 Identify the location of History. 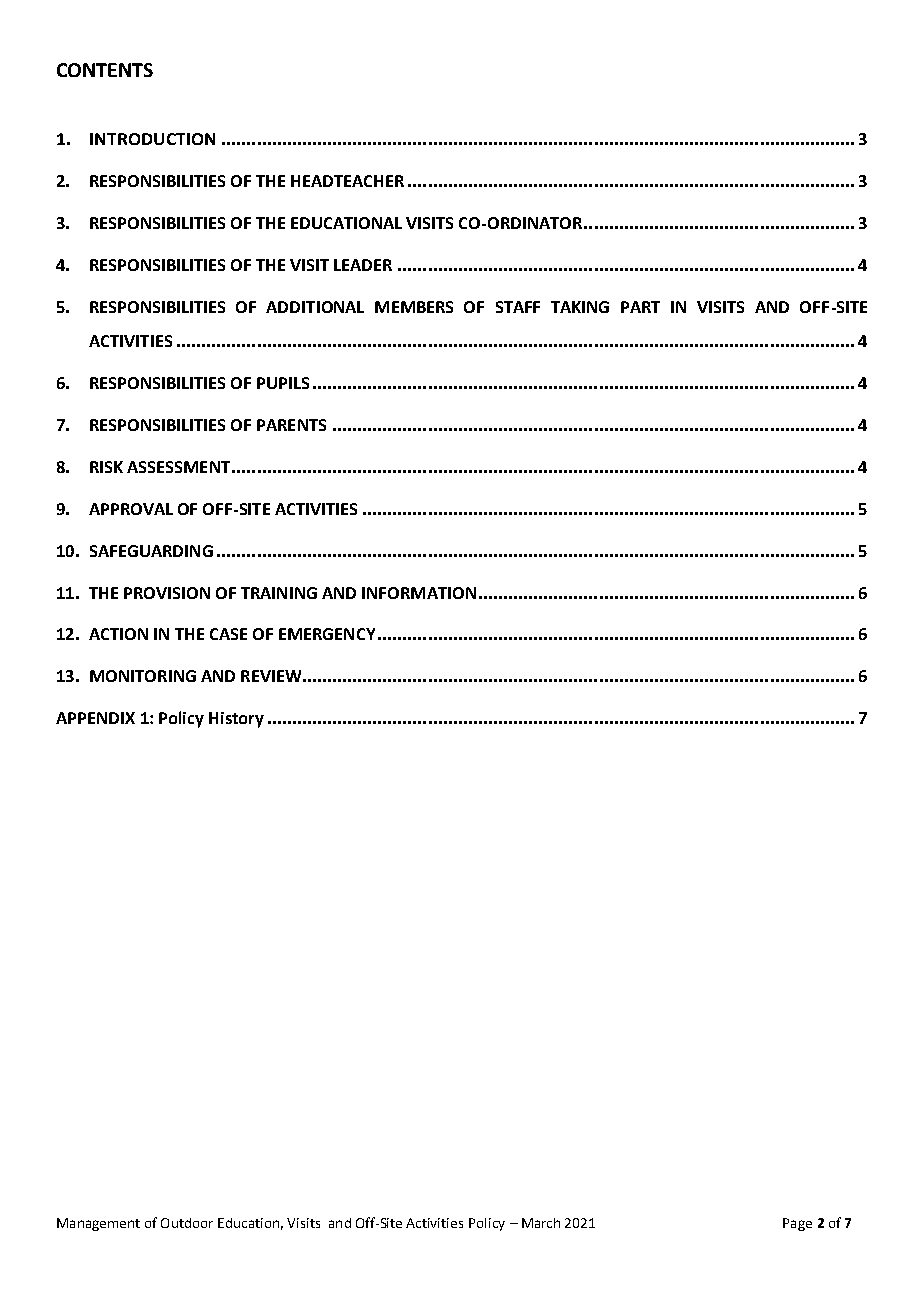
(236, 720).
